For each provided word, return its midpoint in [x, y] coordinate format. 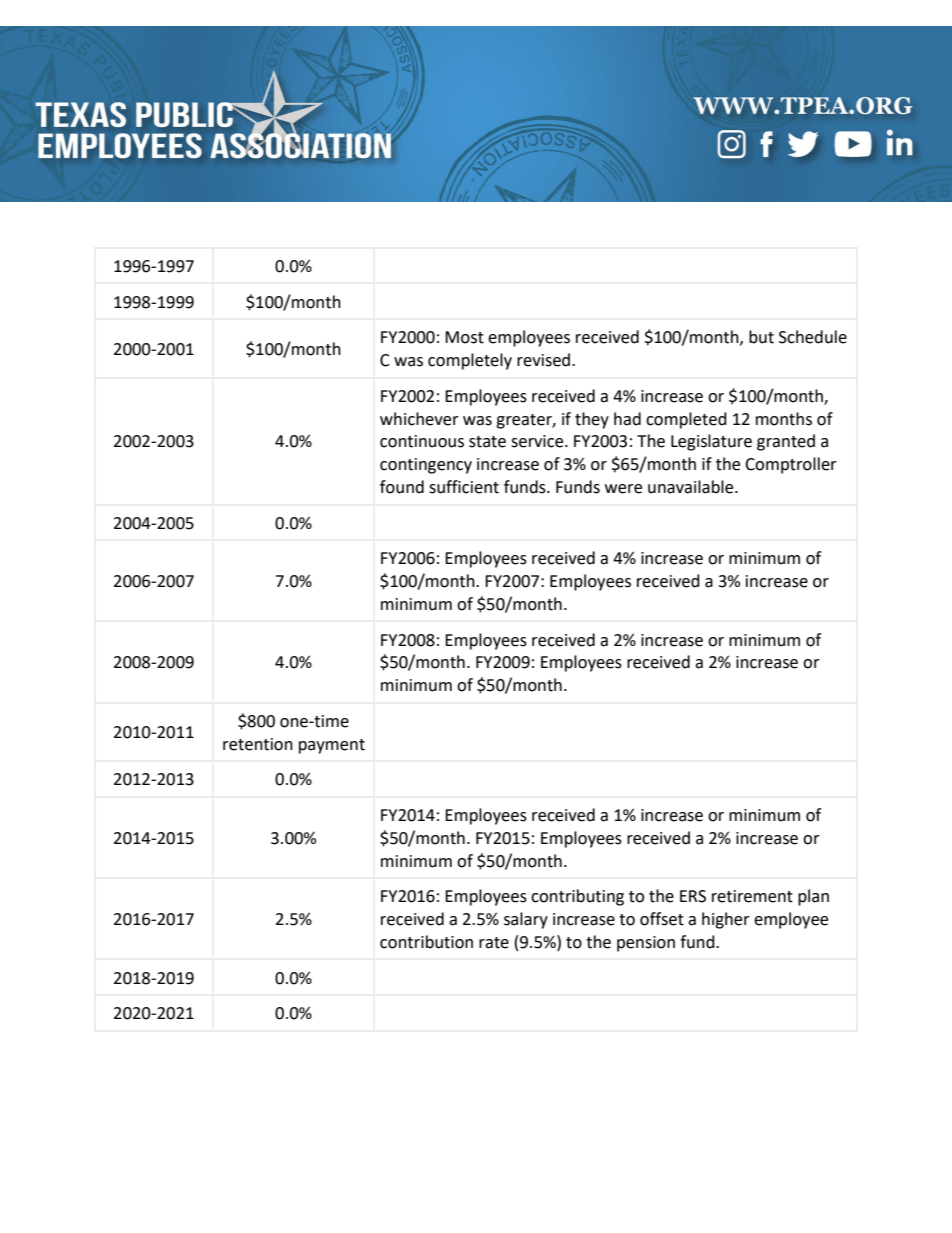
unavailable [692, 487]
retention [258, 744]
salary [526, 920]
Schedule [813, 337]
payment [332, 746]
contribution [426, 942]
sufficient [464, 487]
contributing [577, 897]
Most [464, 337]
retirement [752, 896]
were [623, 489]
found [402, 487]
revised [543, 360]
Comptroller [791, 465]
